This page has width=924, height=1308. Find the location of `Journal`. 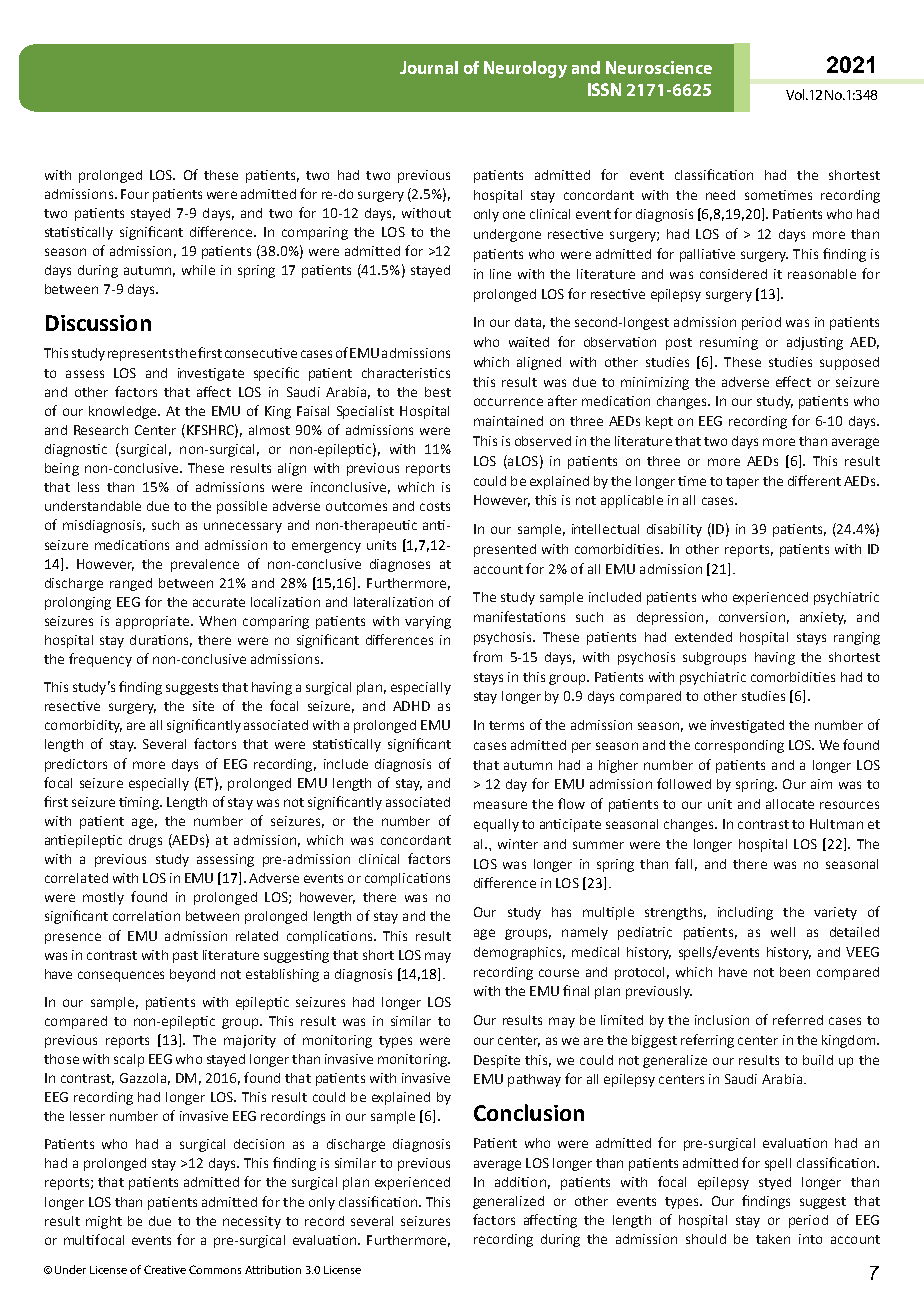

Journal is located at coordinates (429, 67).
